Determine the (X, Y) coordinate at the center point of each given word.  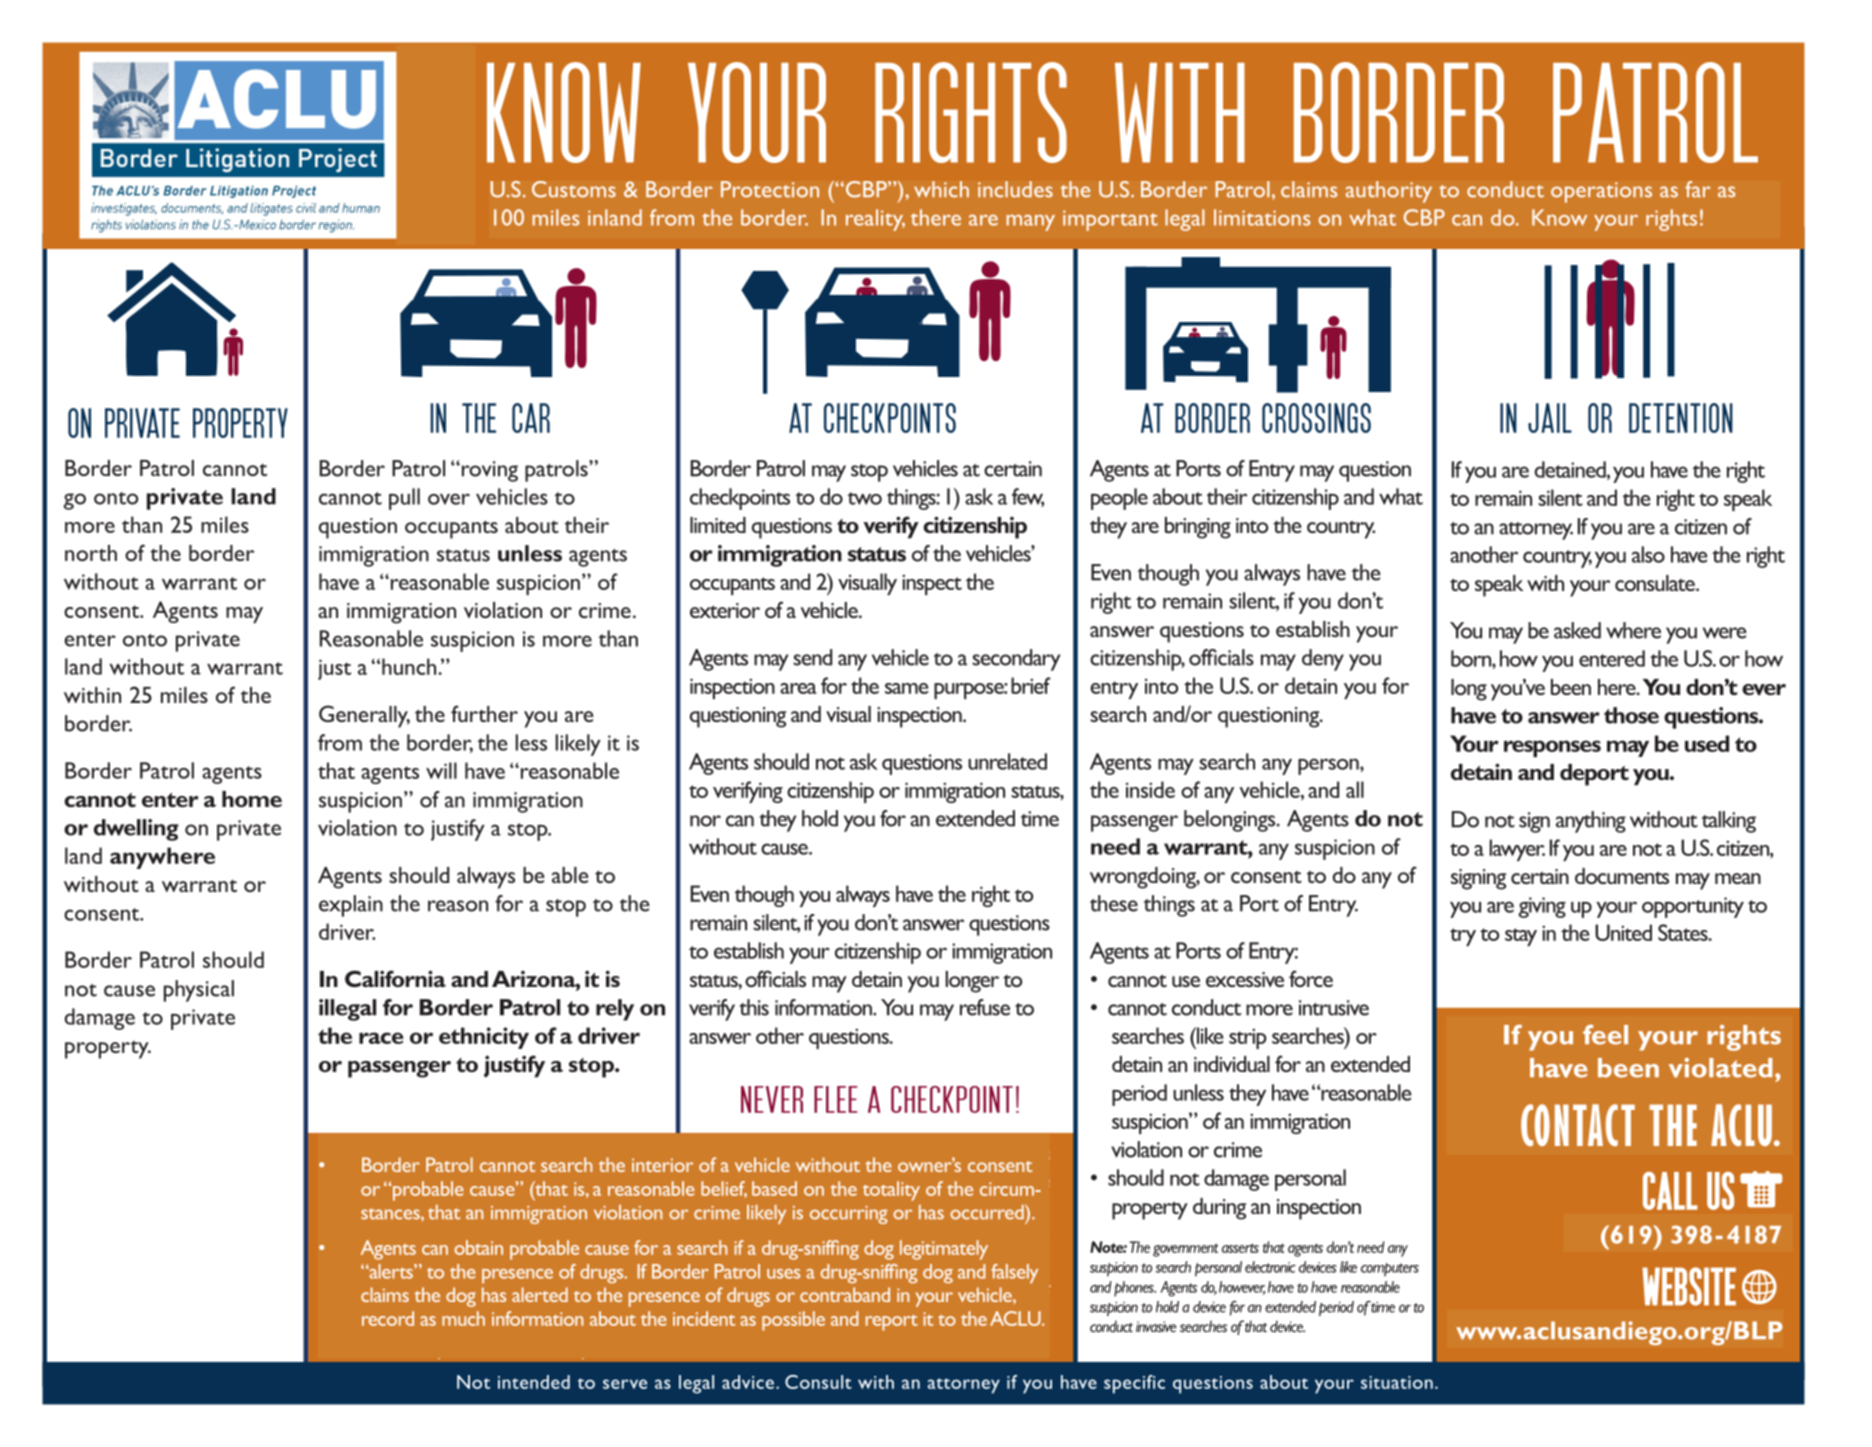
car (531, 418)
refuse (985, 1007)
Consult (818, 1382)
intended (534, 1382)
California (395, 978)
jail (1550, 418)
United (1623, 932)
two (864, 498)
